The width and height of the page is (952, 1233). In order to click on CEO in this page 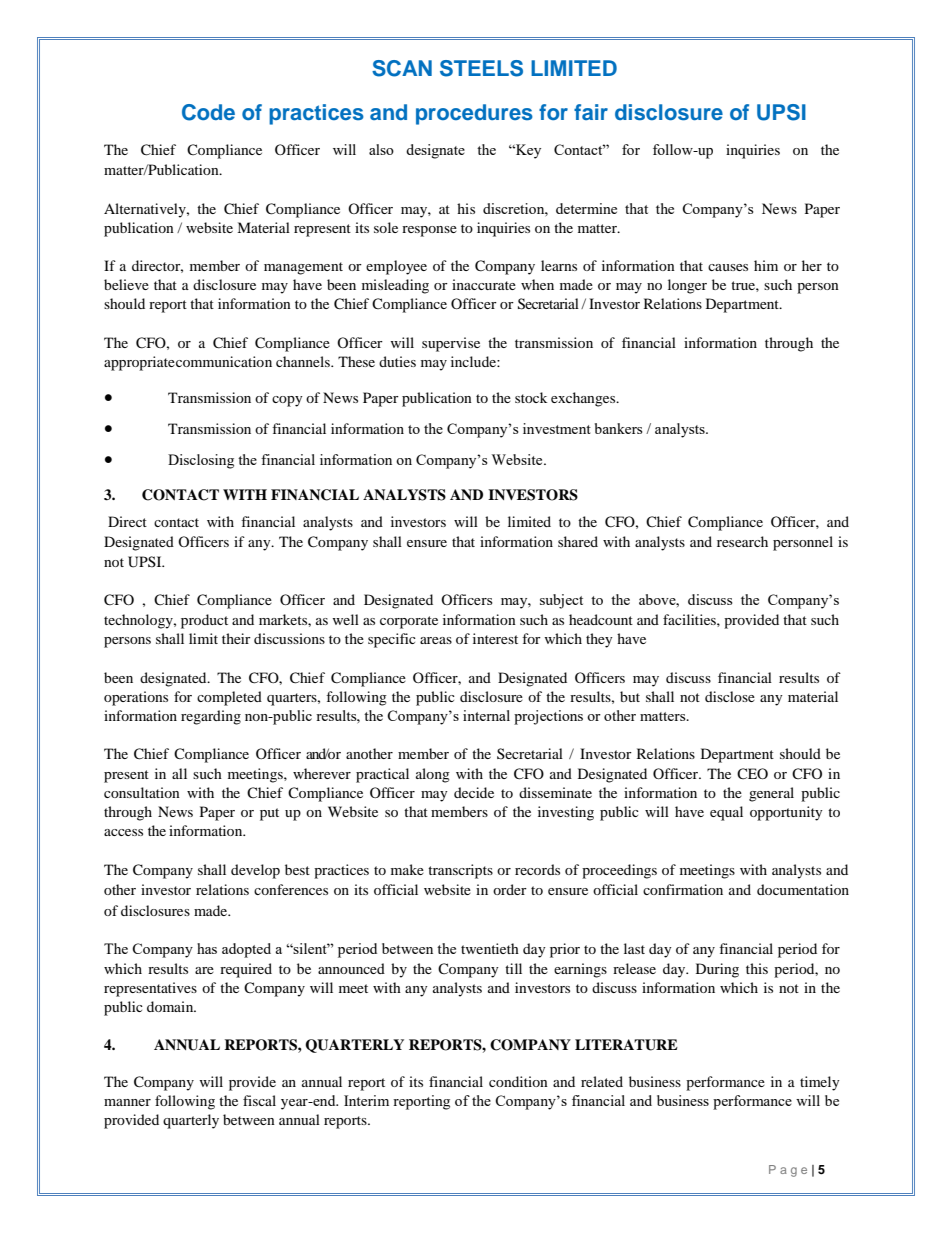, I will do `click(752, 773)`.
